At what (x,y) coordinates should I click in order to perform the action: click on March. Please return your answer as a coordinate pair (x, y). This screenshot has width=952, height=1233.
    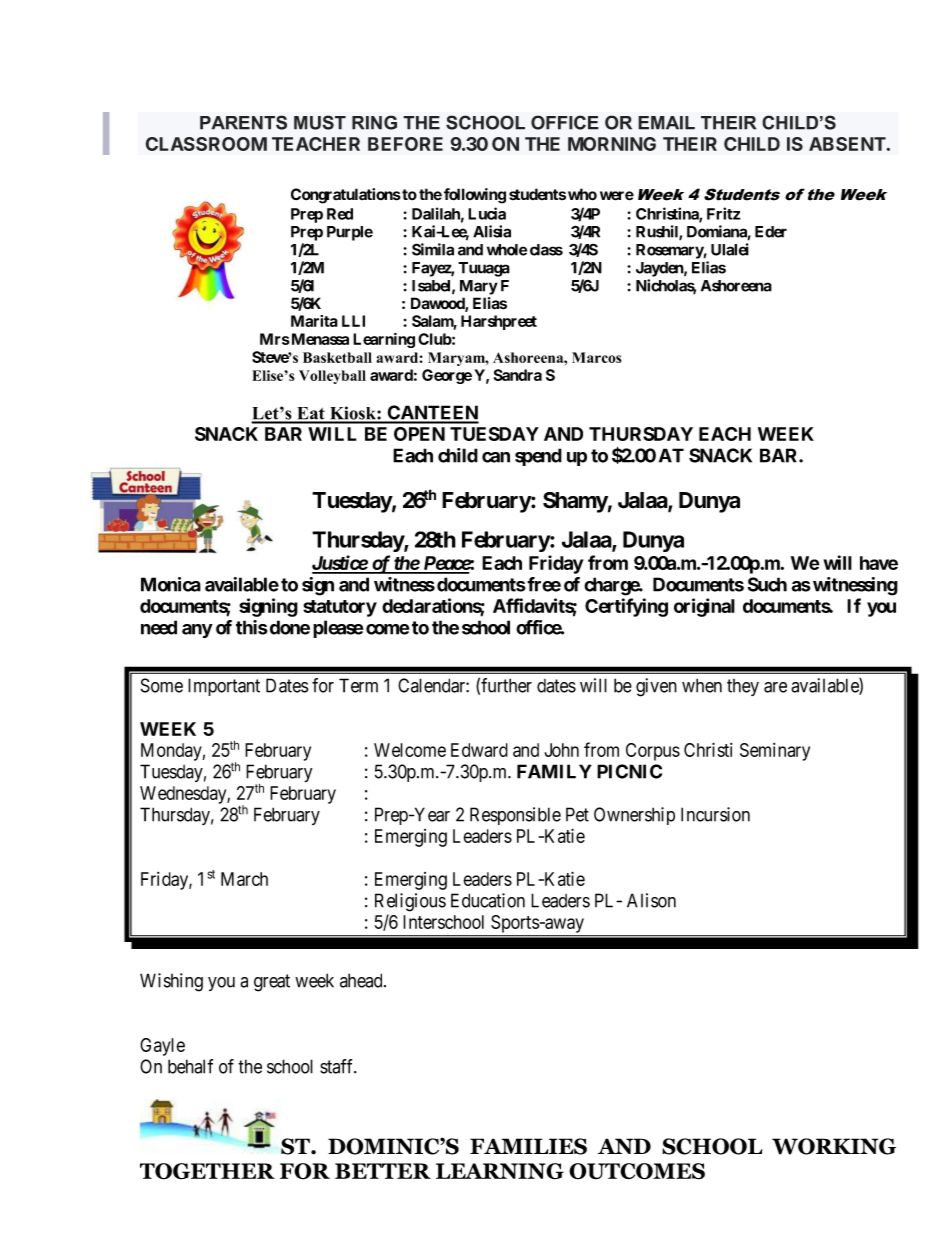
    Looking at the image, I should click on (244, 879).
